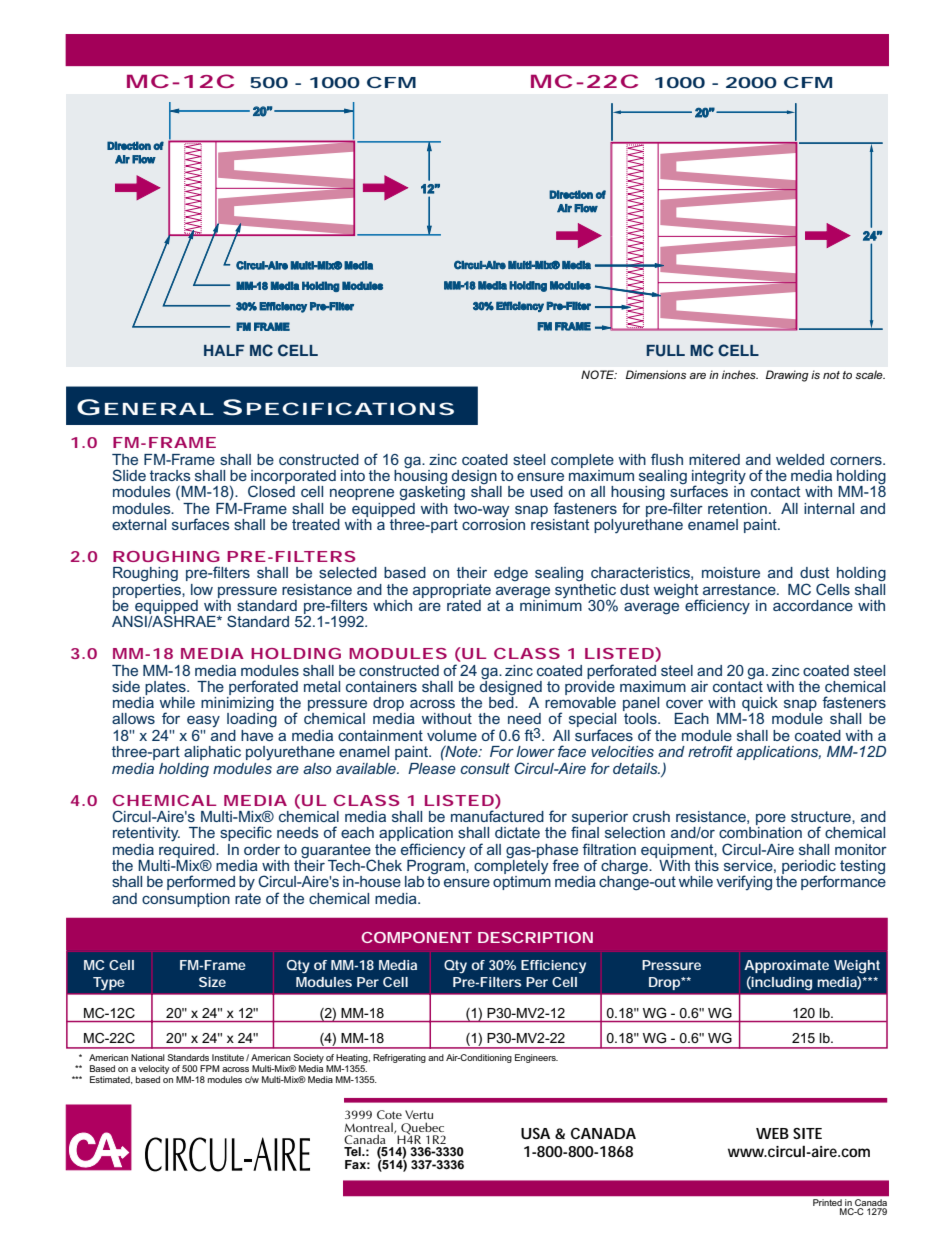 This screenshot has height=1233, width=952. What do you see at coordinates (731, 572) in the screenshot?
I see `moisture` at bounding box center [731, 572].
